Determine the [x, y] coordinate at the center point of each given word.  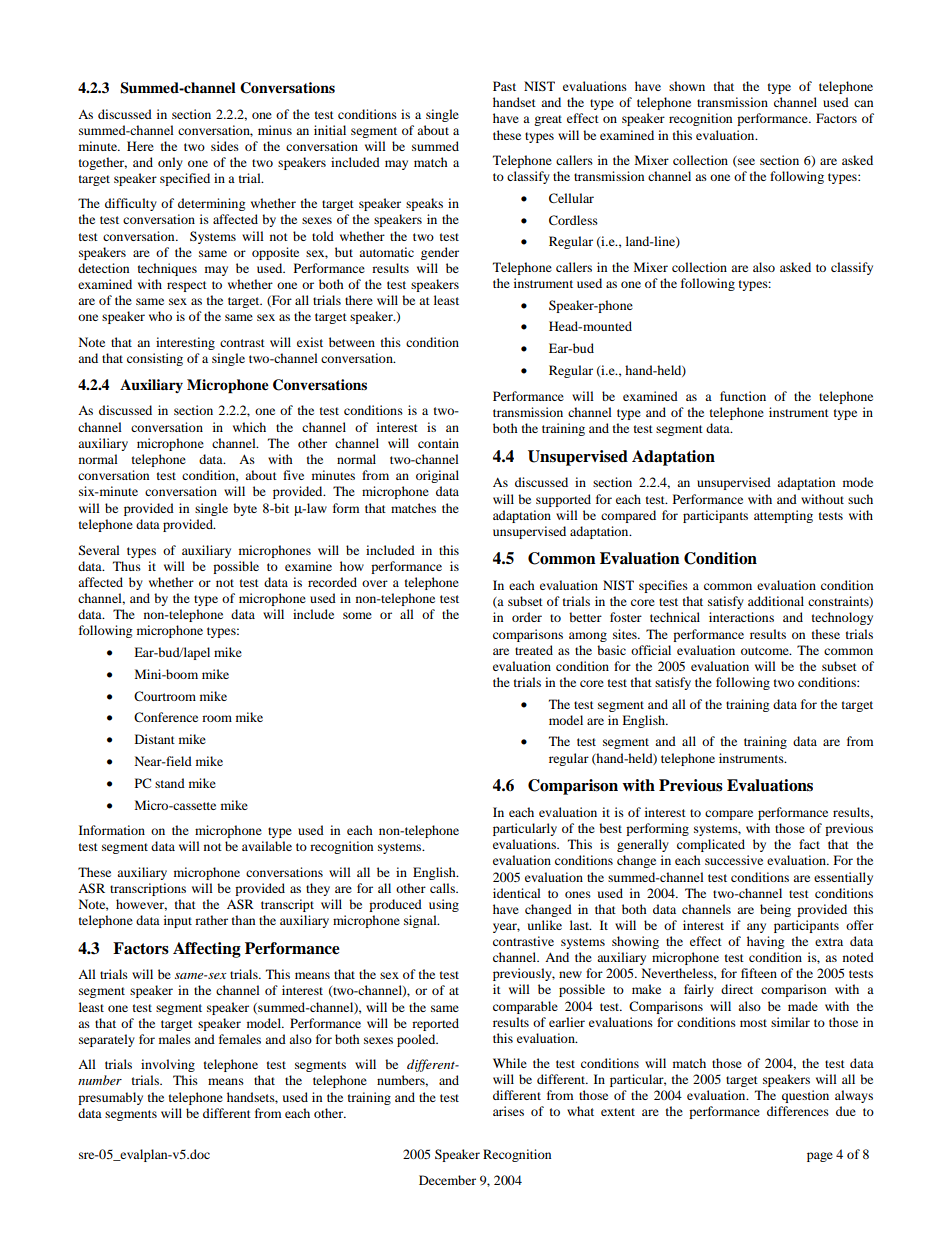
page [820, 1157]
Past [504, 86]
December [447, 1180]
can [863, 103]
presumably [110, 1098]
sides [225, 146]
